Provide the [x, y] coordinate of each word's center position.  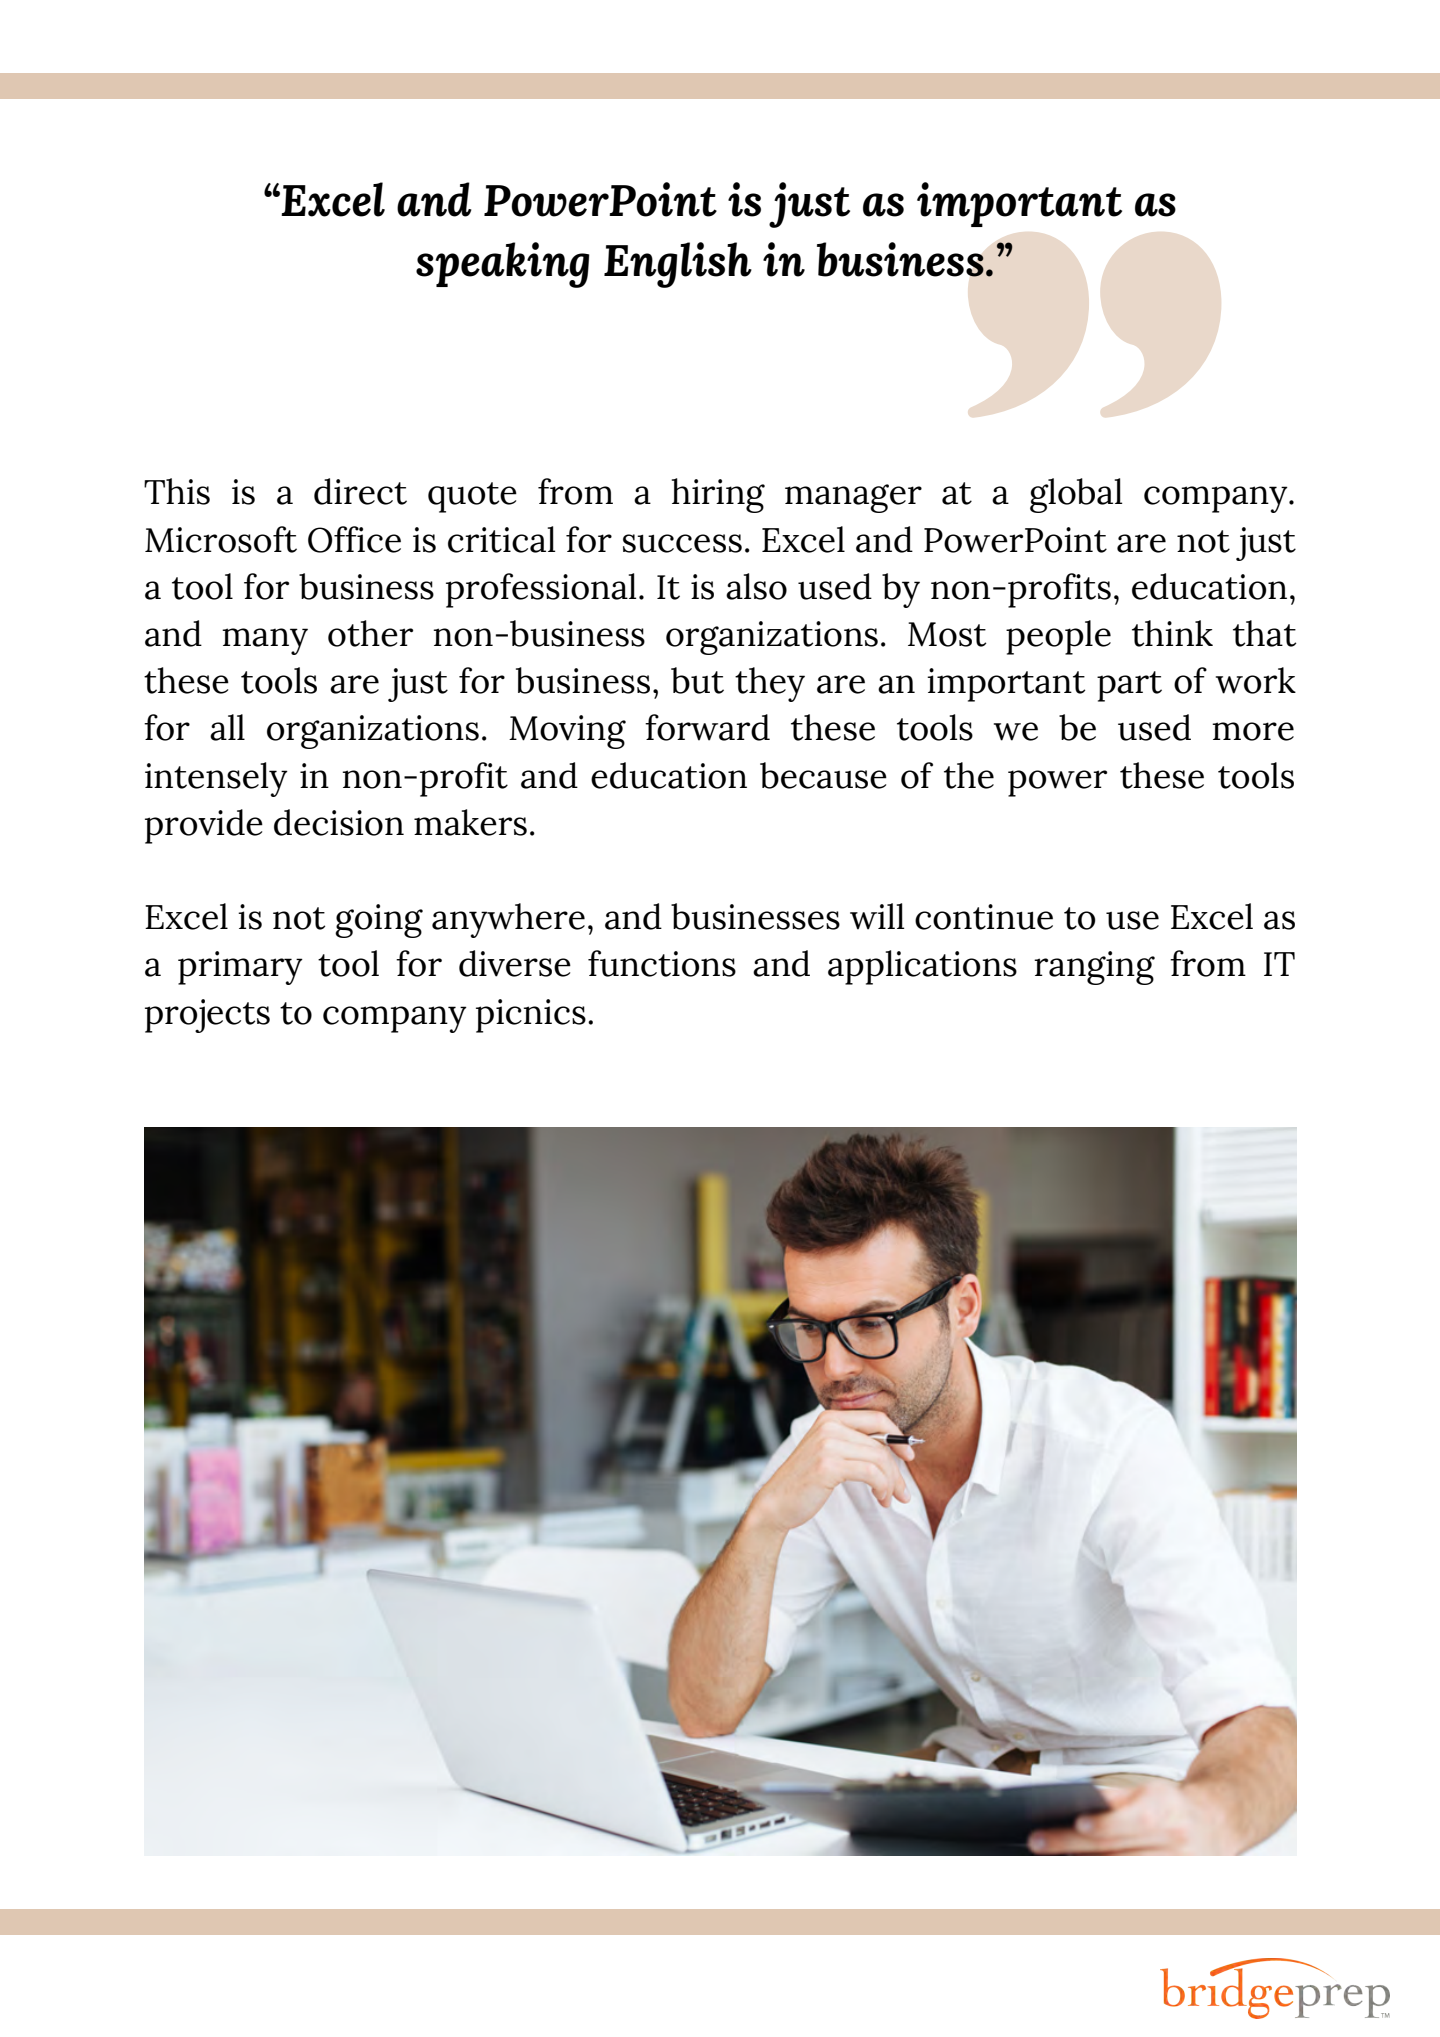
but [697, 680]
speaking [503, 265]
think [1172, 633]
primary [240, 968]
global [1076, 495]
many [265, 641]
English [678, 265]
